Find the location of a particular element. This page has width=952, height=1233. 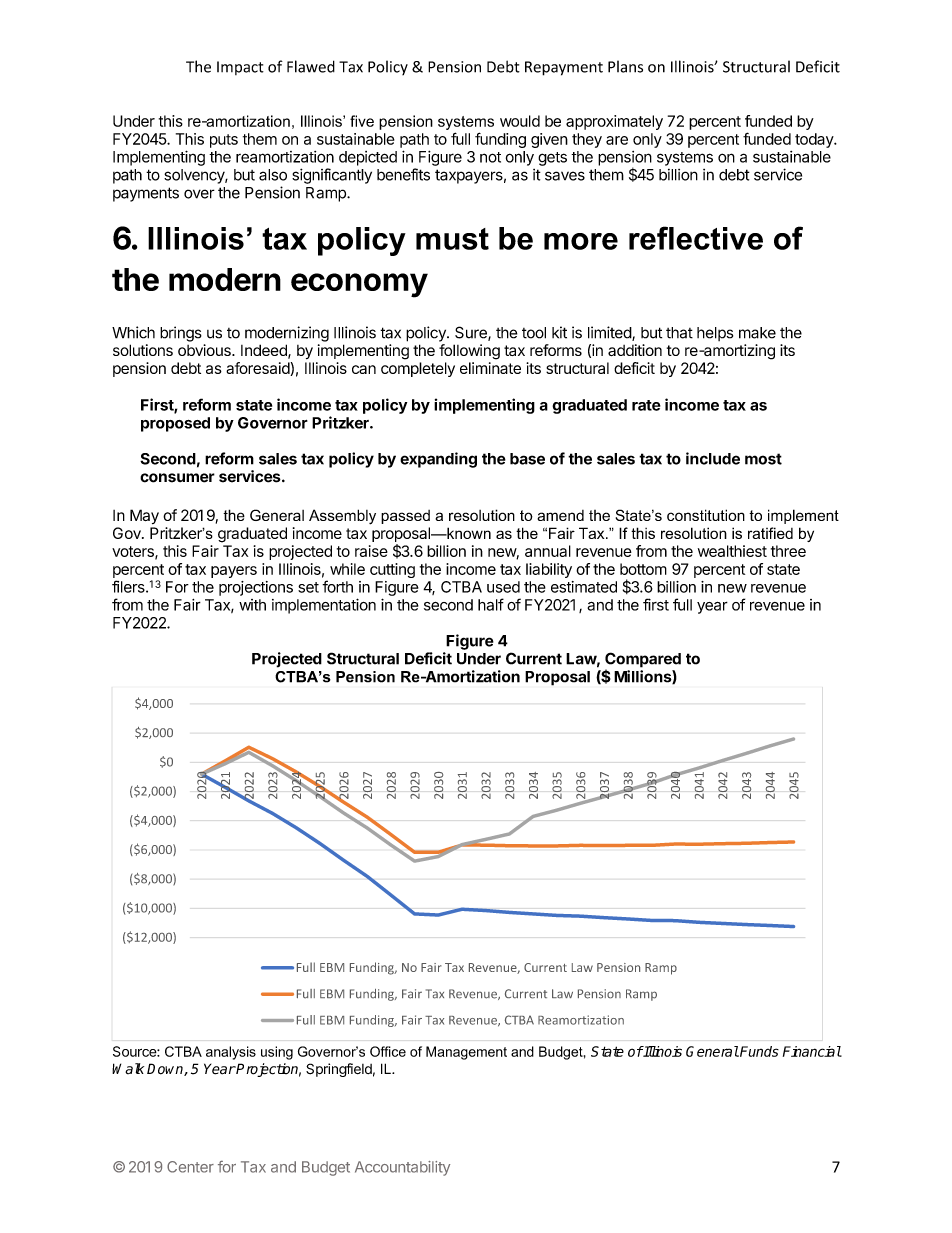

Center is located at coordinates (190, 1167).
